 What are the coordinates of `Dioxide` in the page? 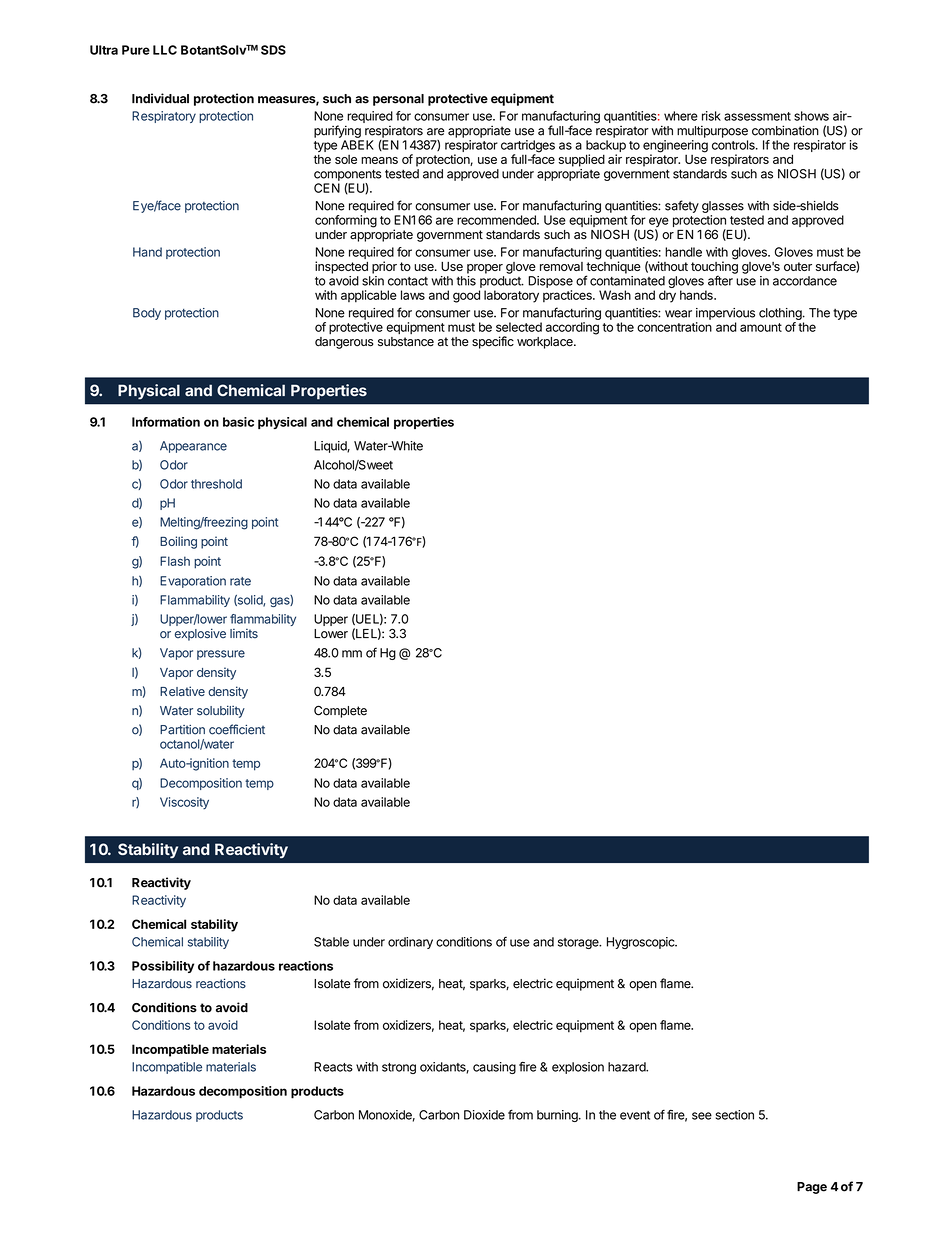 It's located at (484, 1115).
